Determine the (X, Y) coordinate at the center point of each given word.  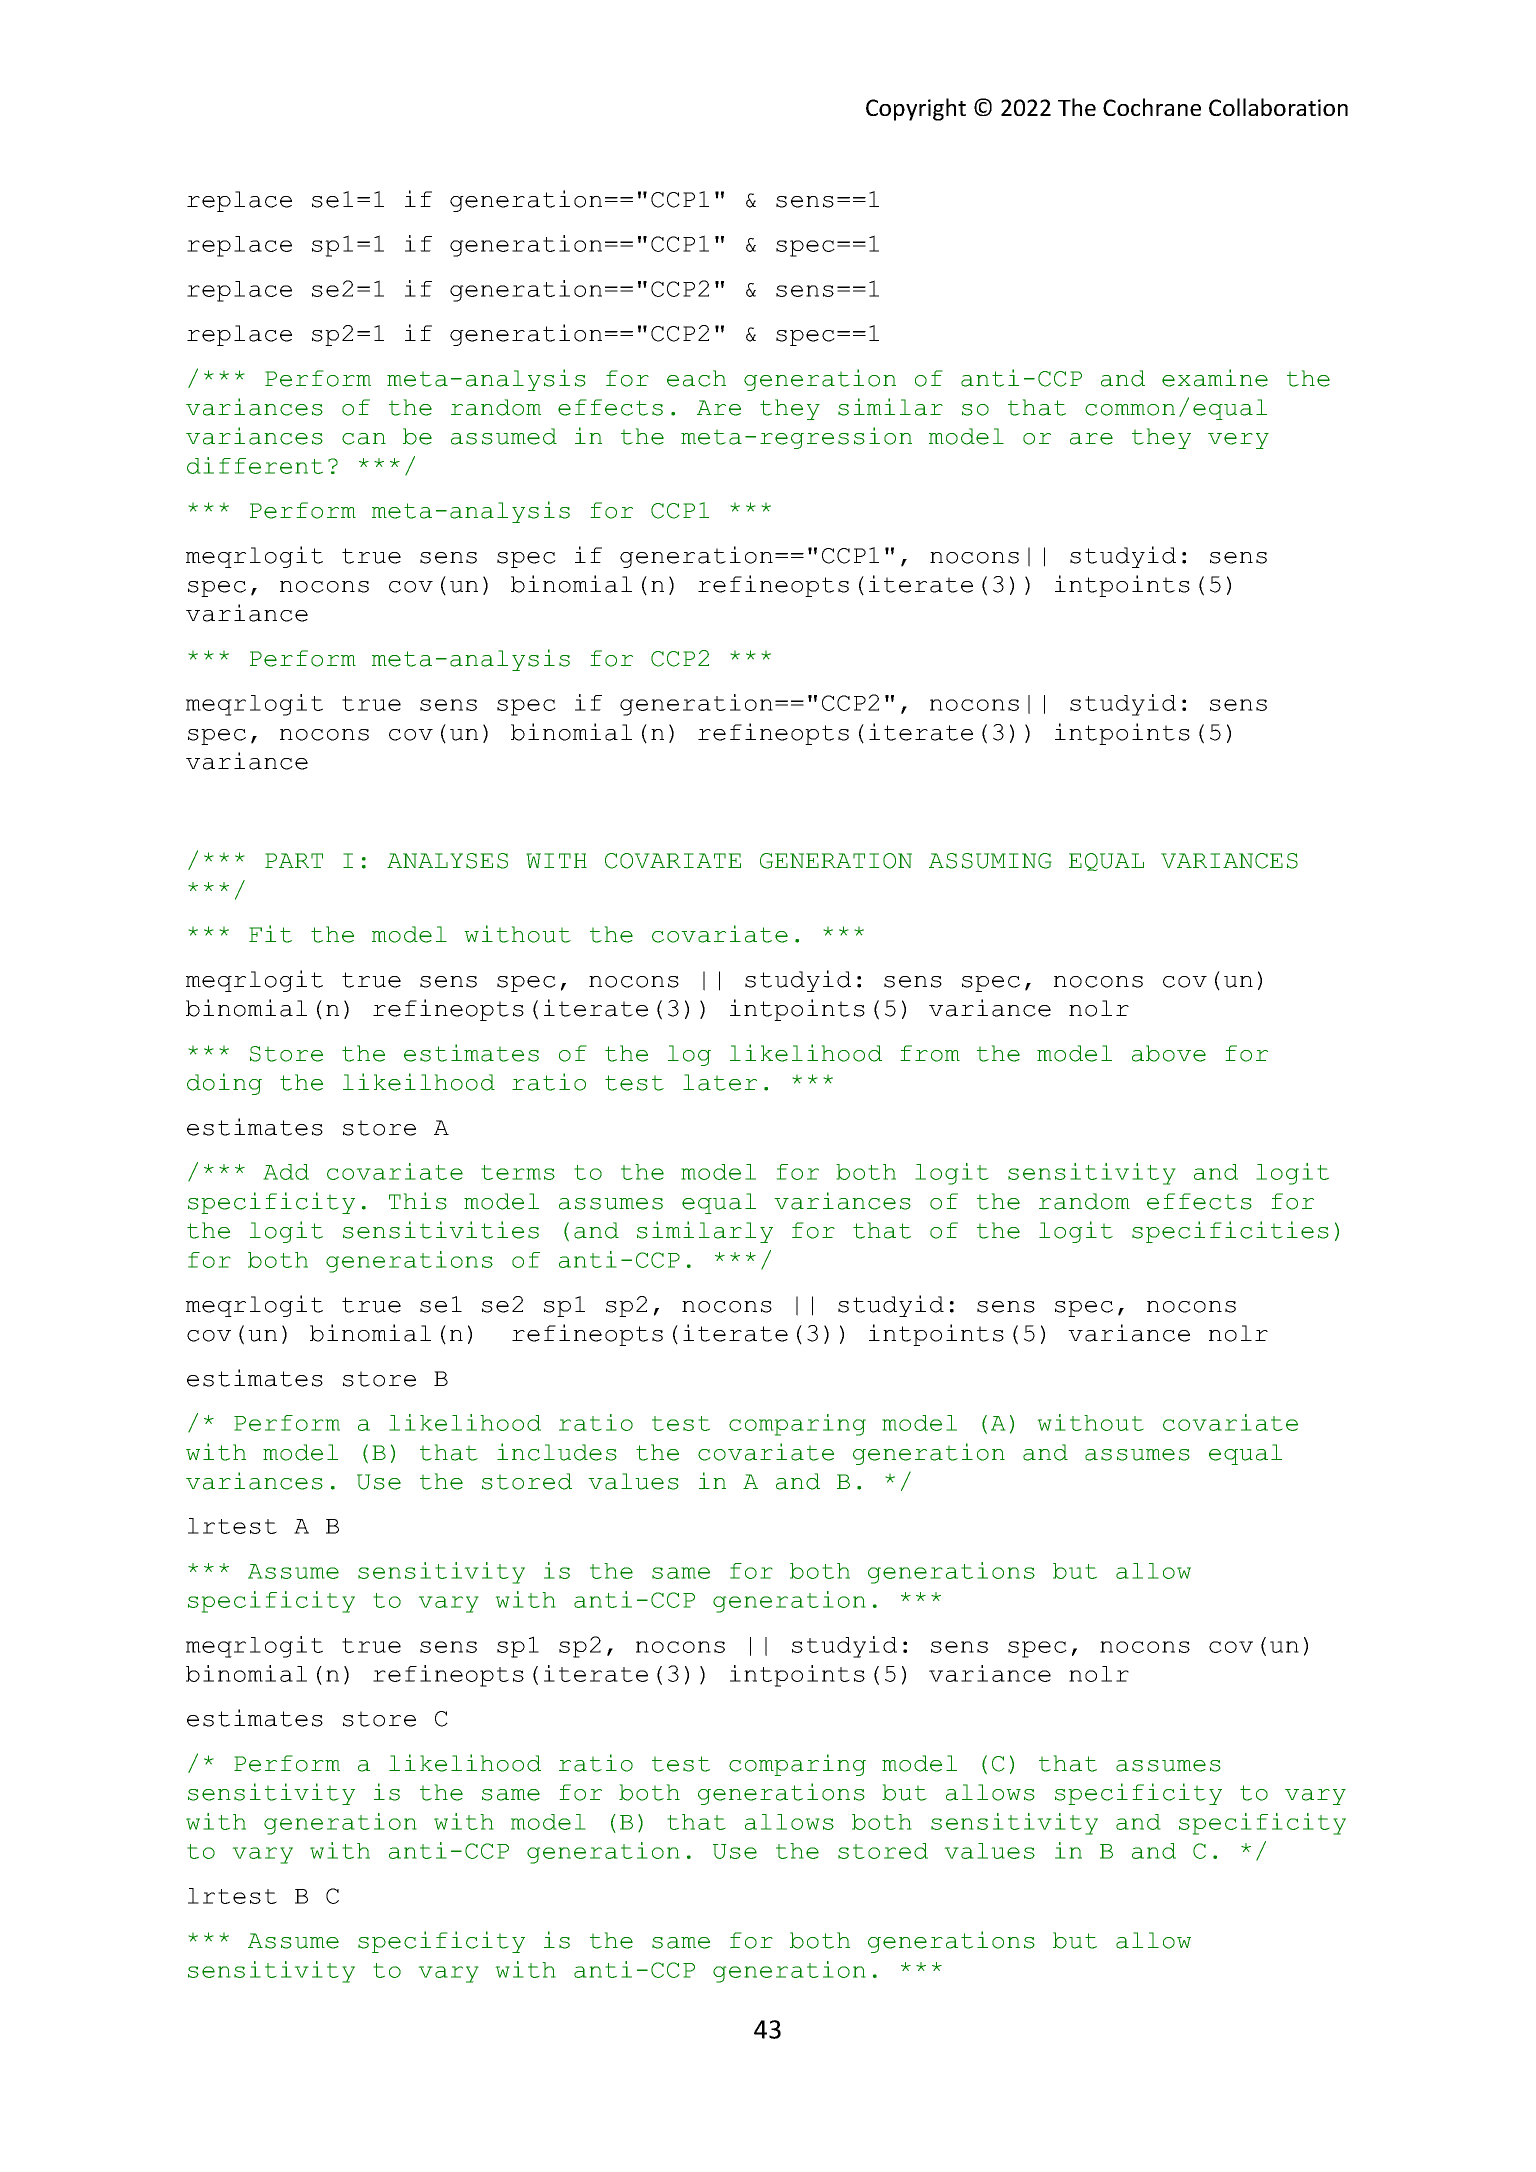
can (364, 439)
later (720, 1082)
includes (557, 1452)
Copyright (916, 109)
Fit (270, 934)
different (255, 465)
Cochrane (1152, 107)
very (1238, 441)
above (1169, 1053)
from (930, 1053)
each (696, 378)
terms (518, 1172)
